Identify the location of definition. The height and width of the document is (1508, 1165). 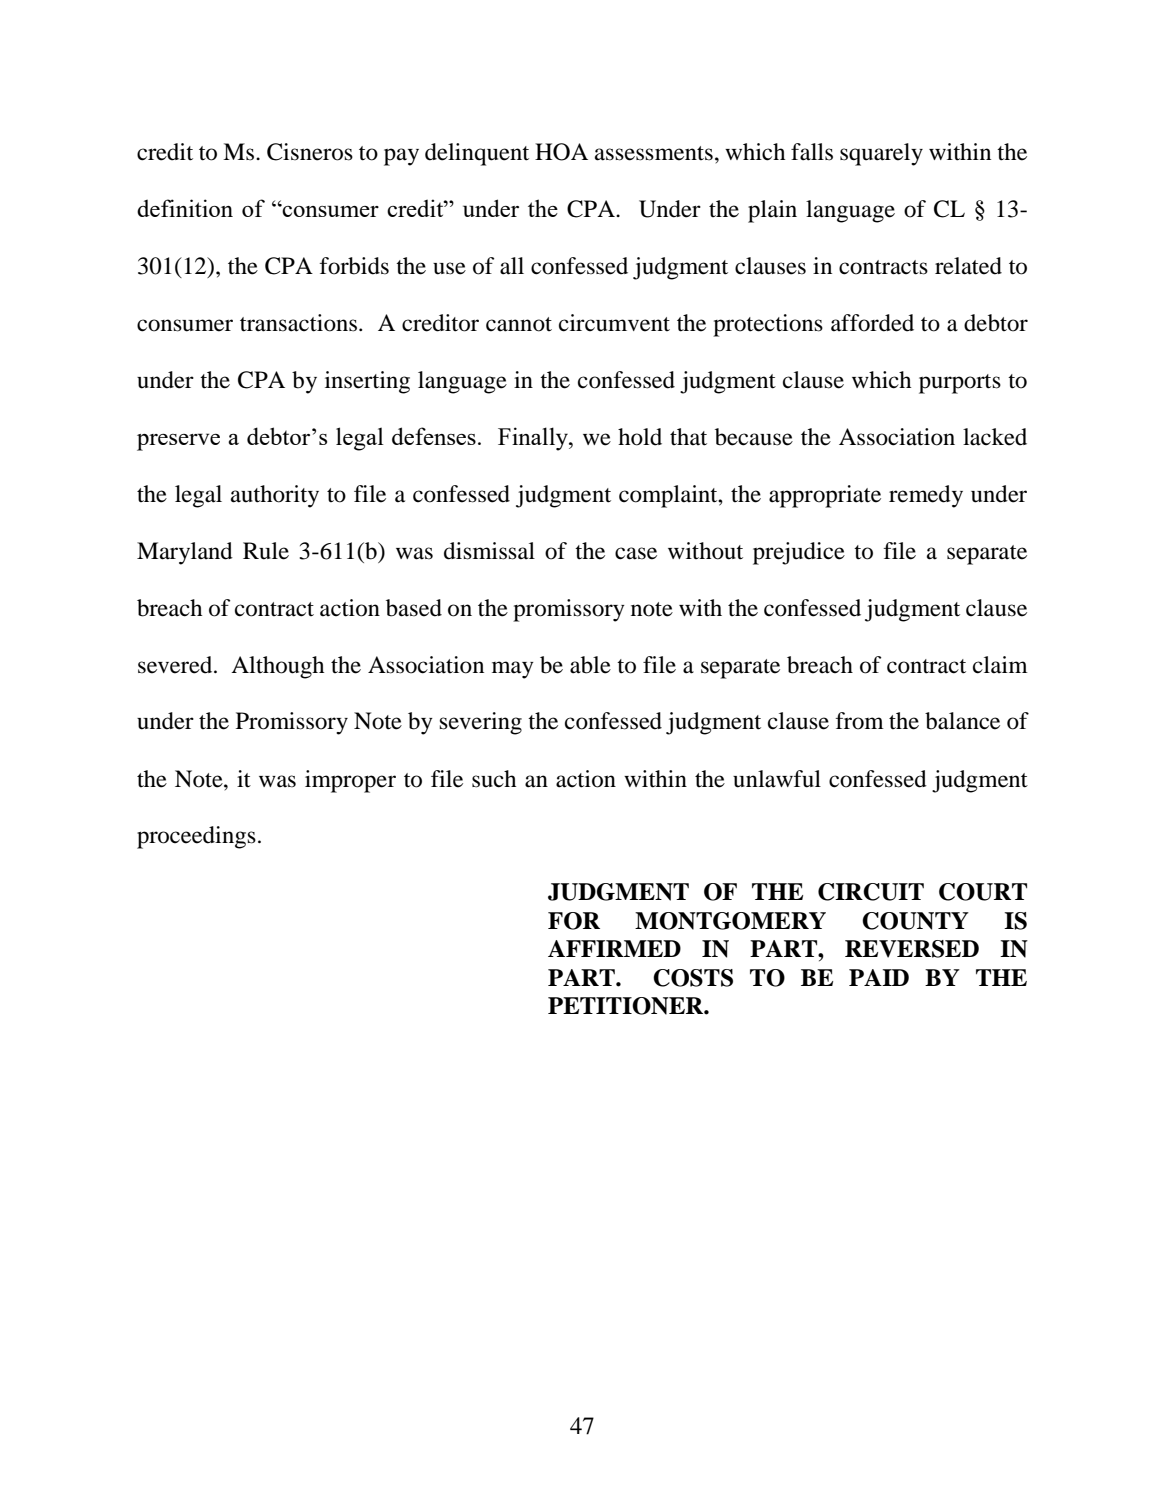
(185, 208).
